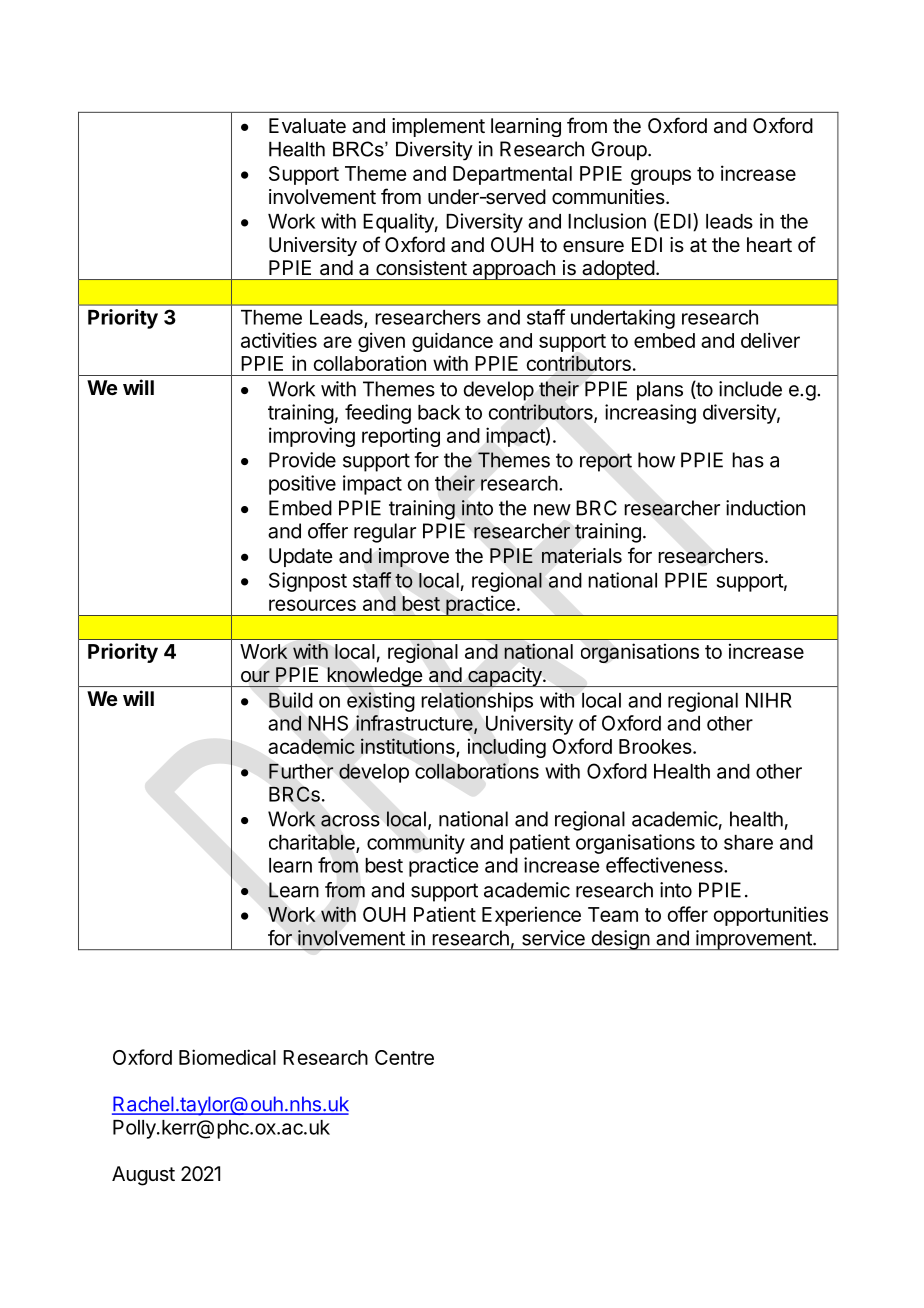 This document has width=924, height=1308. Describe the element at coordinates (307, 125) in the document. I see `Evaluate` at that location.
